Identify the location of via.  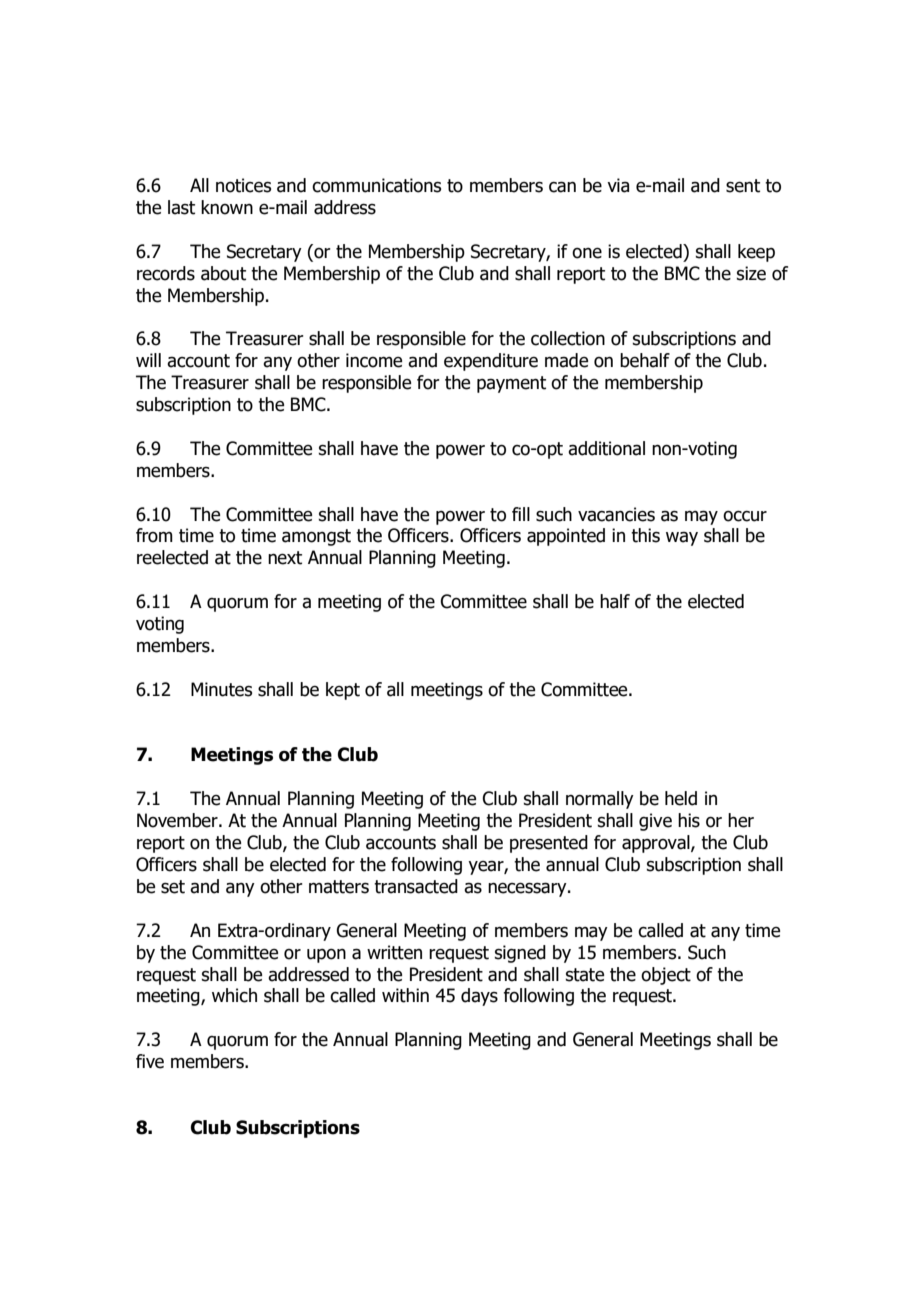
(618, 185).
